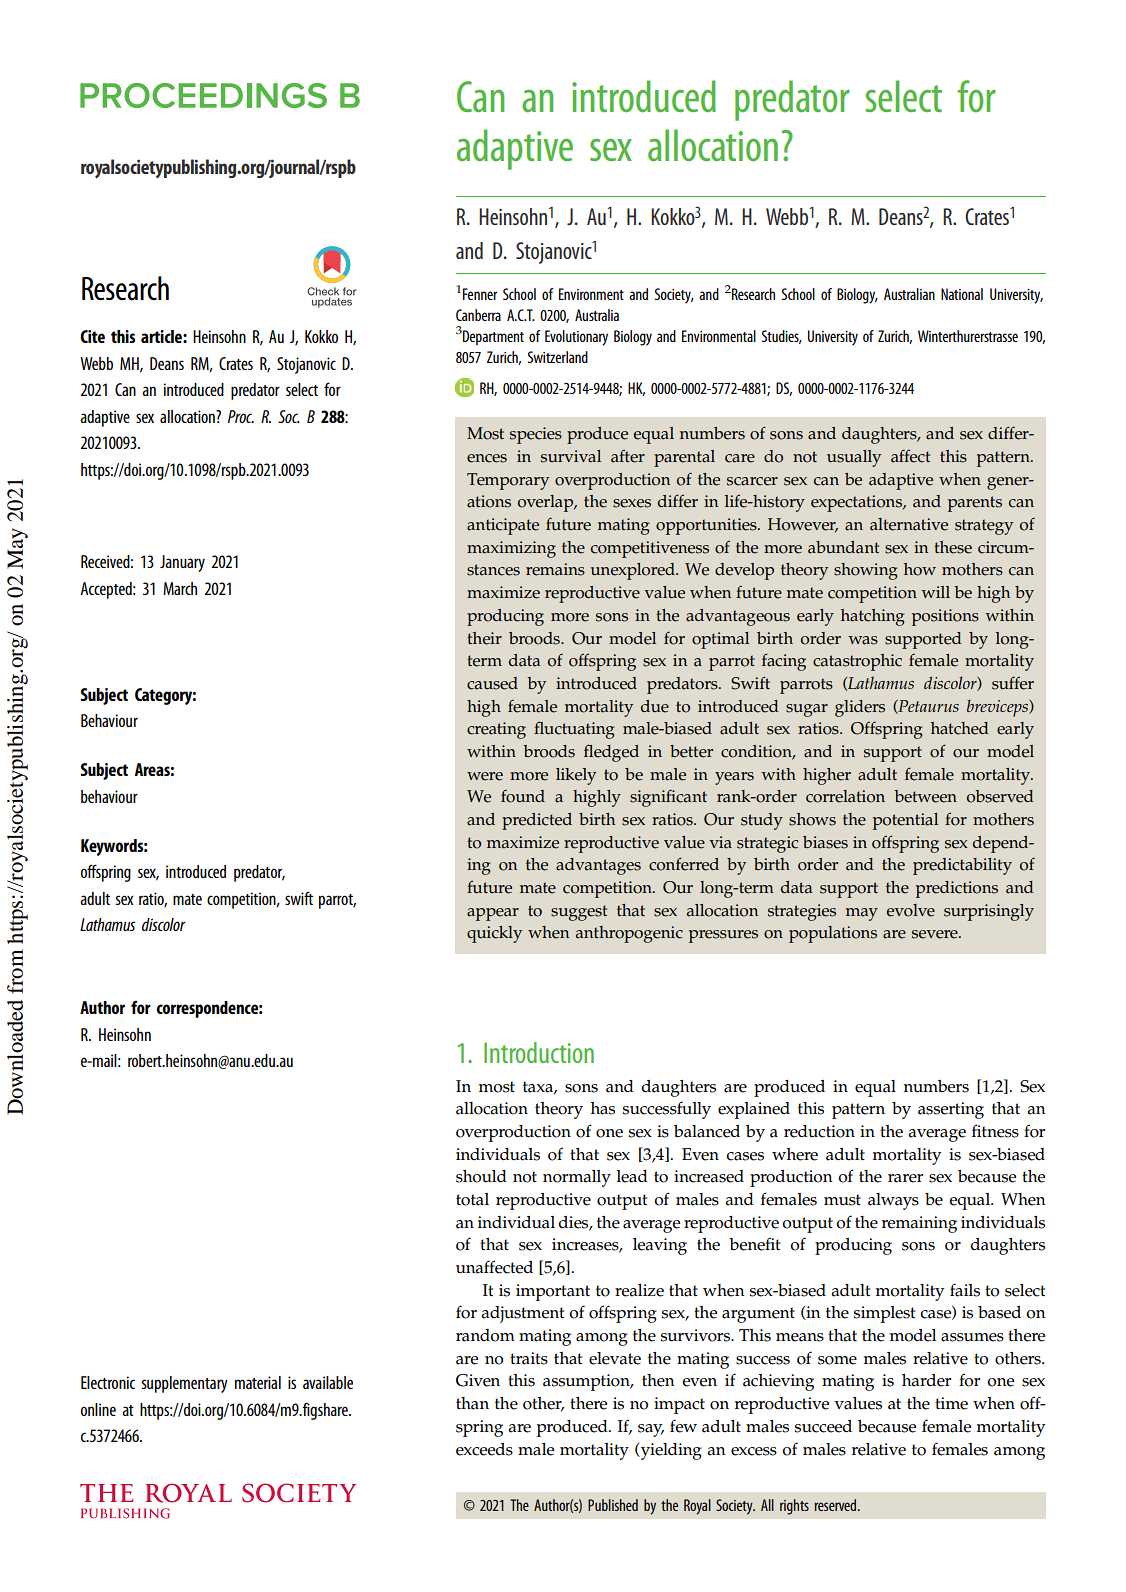  What do you see at coordinates (579, 913) in the page?
I see `suggest` at bounding box center [579, 913].
